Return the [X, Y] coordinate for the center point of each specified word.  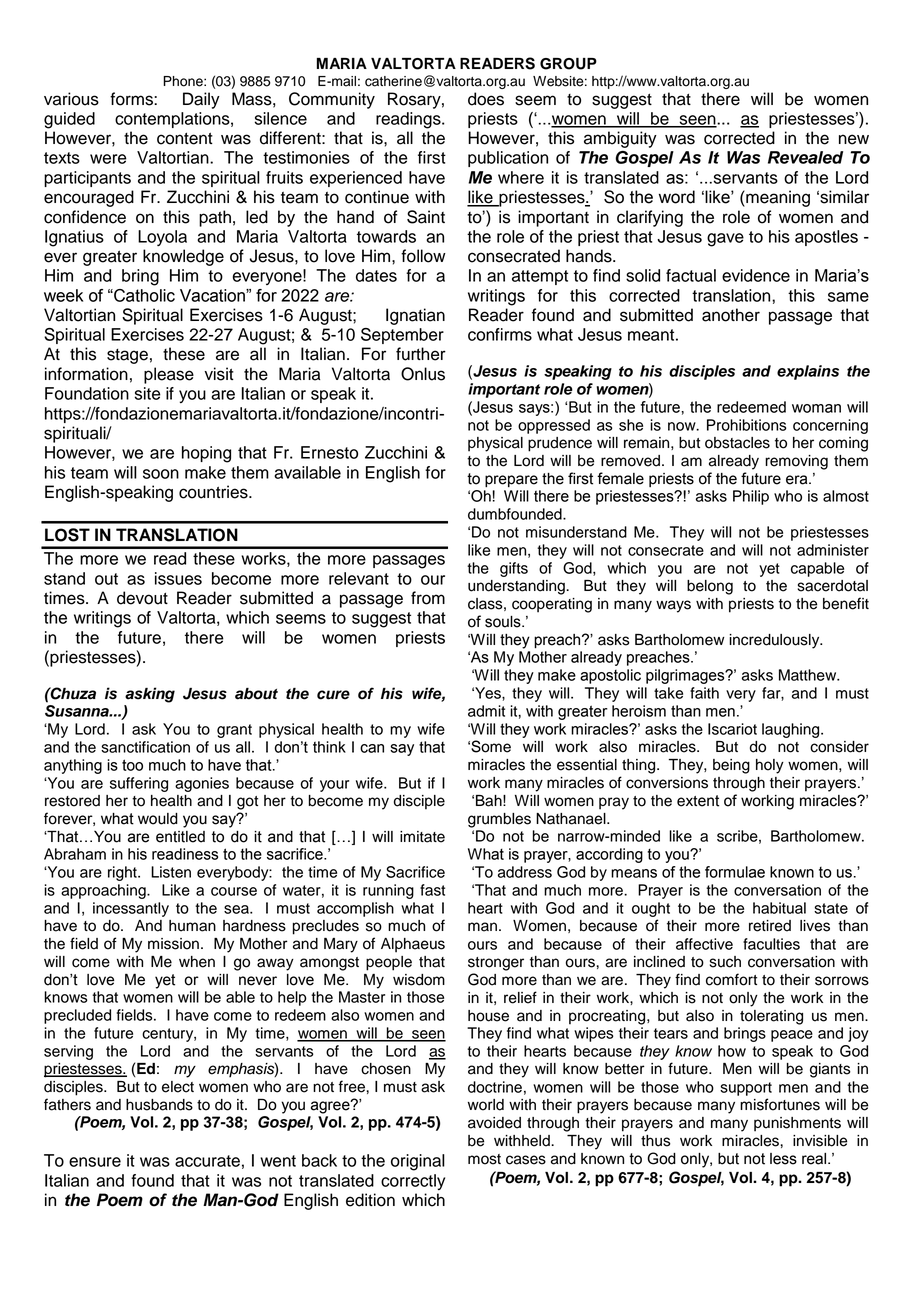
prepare [511, 481]
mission [173, 944]
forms [132, 99]
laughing [792, 730]
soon [161, 474]
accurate [207, 1161]
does [486, 99]
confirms [500, 334]
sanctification [145, 747]
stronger [496, 964]
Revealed [805, 157]
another [731, 315]
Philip [751, 497]
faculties [771, 944]
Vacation [213, 295]
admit [486, 711]
